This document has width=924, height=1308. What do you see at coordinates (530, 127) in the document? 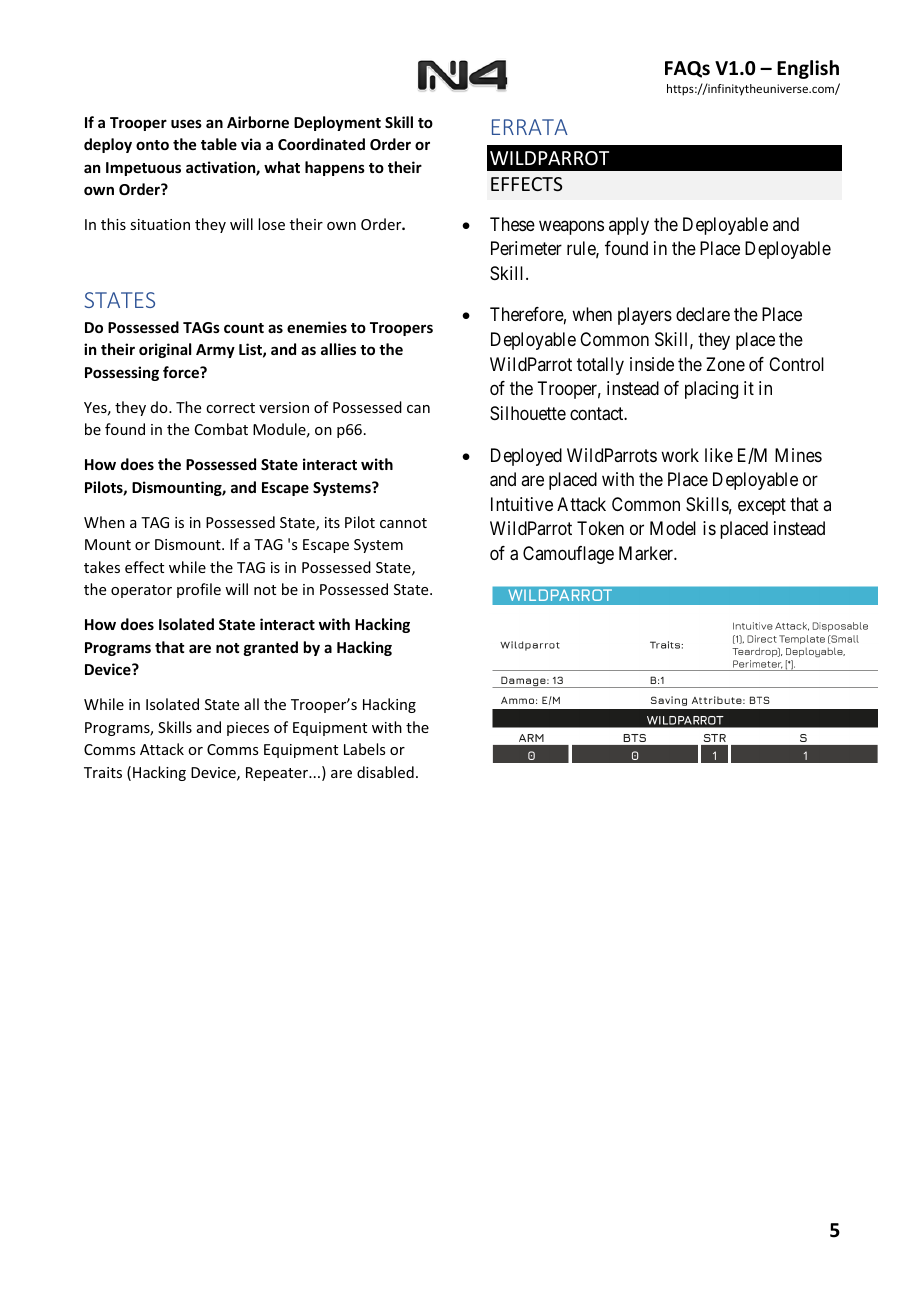
I see `ERRATA` at bounding box center [530, 127].
